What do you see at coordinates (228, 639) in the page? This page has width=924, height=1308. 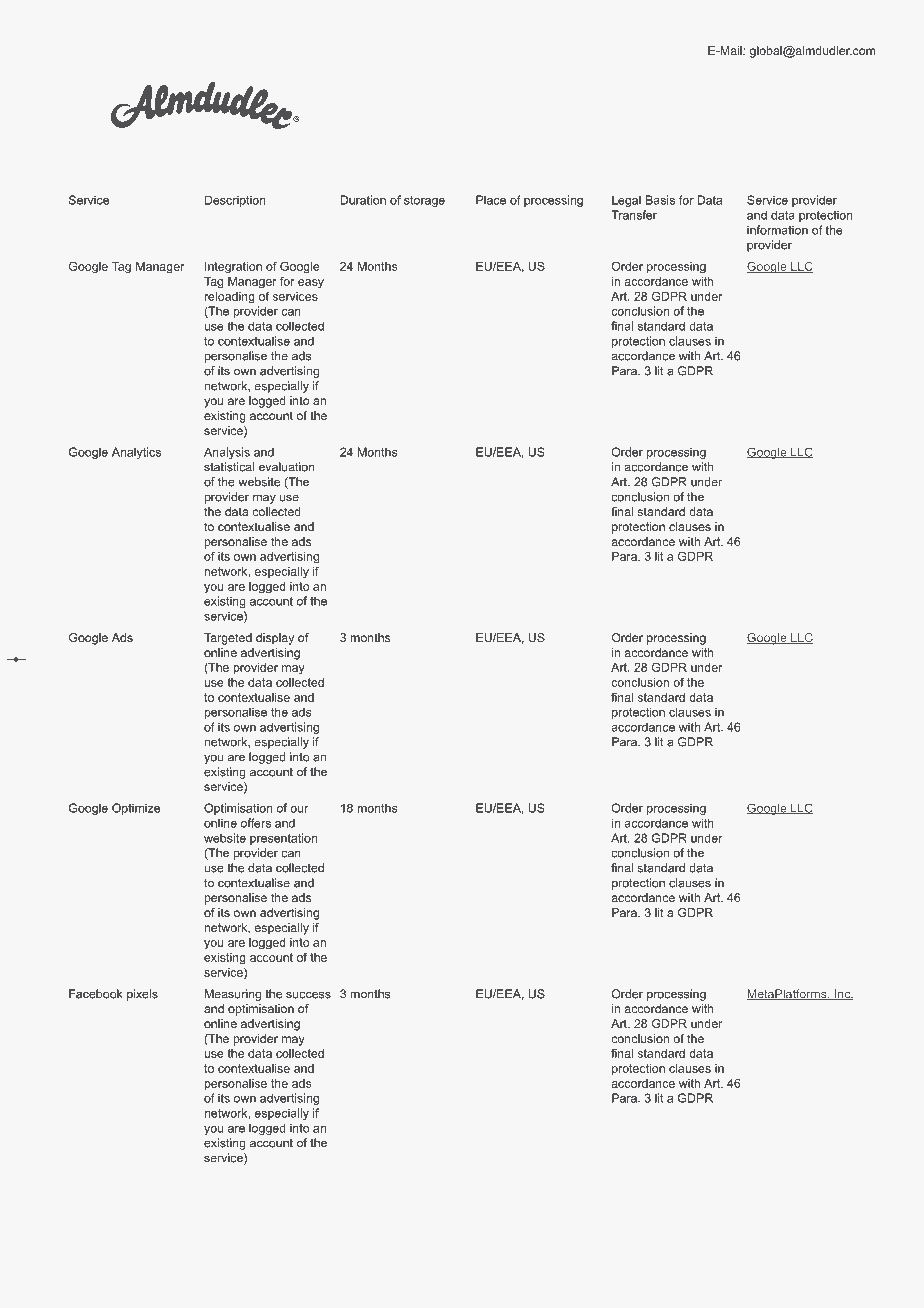 I see `Targeted` at bounding box center [228, 639].
